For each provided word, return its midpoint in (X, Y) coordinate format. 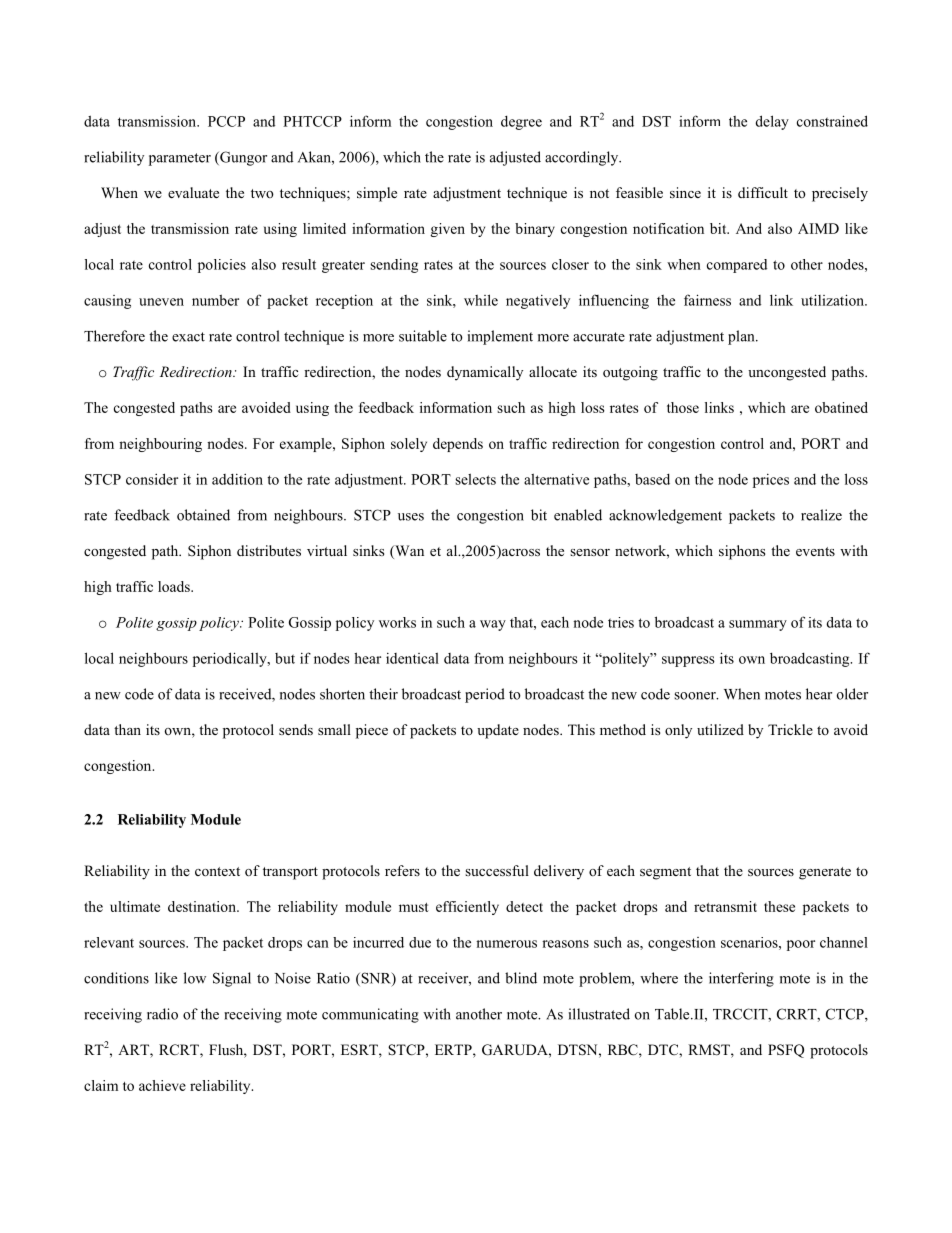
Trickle (790, 729)
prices (771, 481)
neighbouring (160, 445)
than (127, 729)
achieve (162, 1085)
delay (772, 122)
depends (458, 445)
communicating (370, 1015)
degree (521, 123)
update (498, 731)
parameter (180, 159)
